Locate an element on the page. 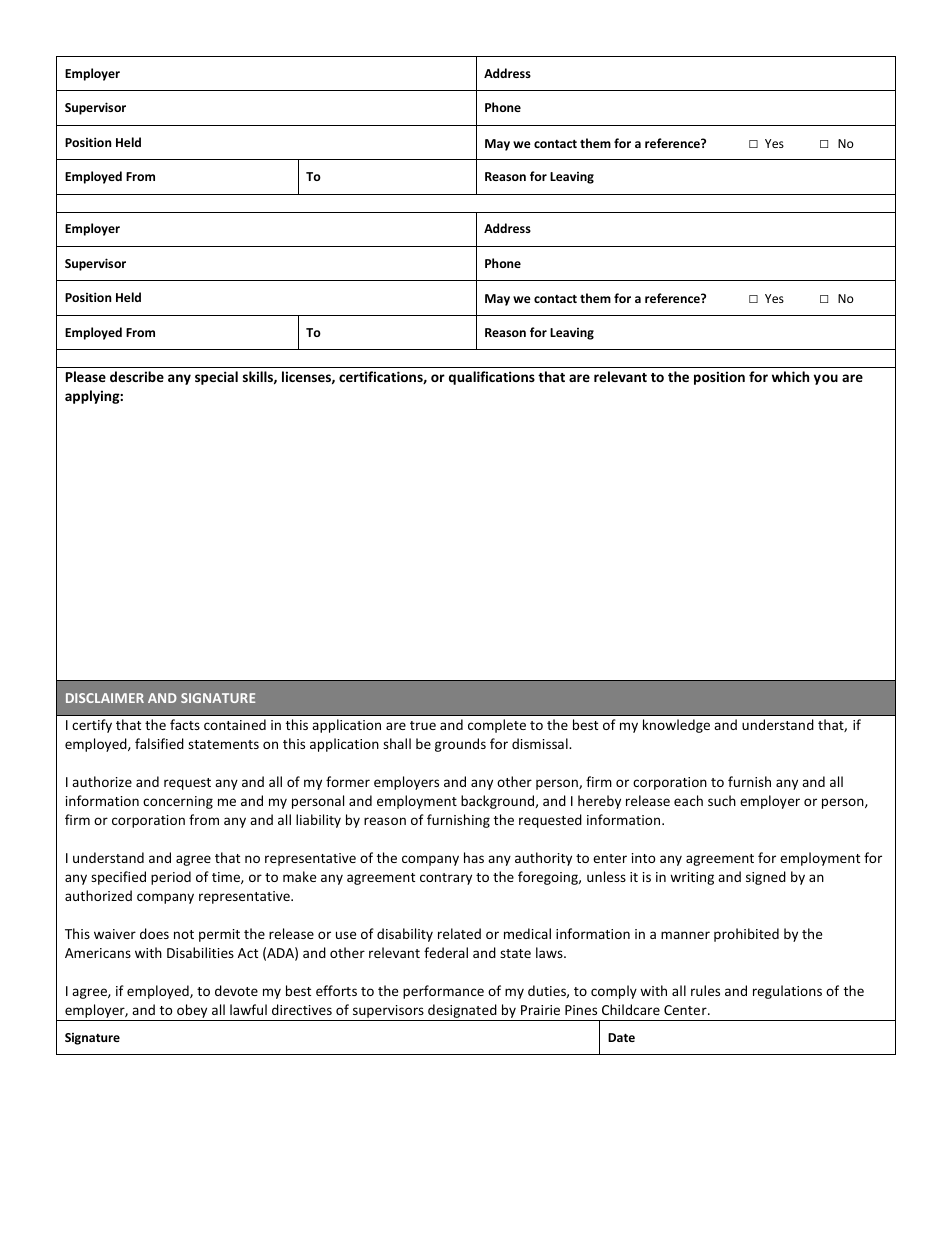 This document has height=1233, width=952. which is located at coordinates (790, 376).
